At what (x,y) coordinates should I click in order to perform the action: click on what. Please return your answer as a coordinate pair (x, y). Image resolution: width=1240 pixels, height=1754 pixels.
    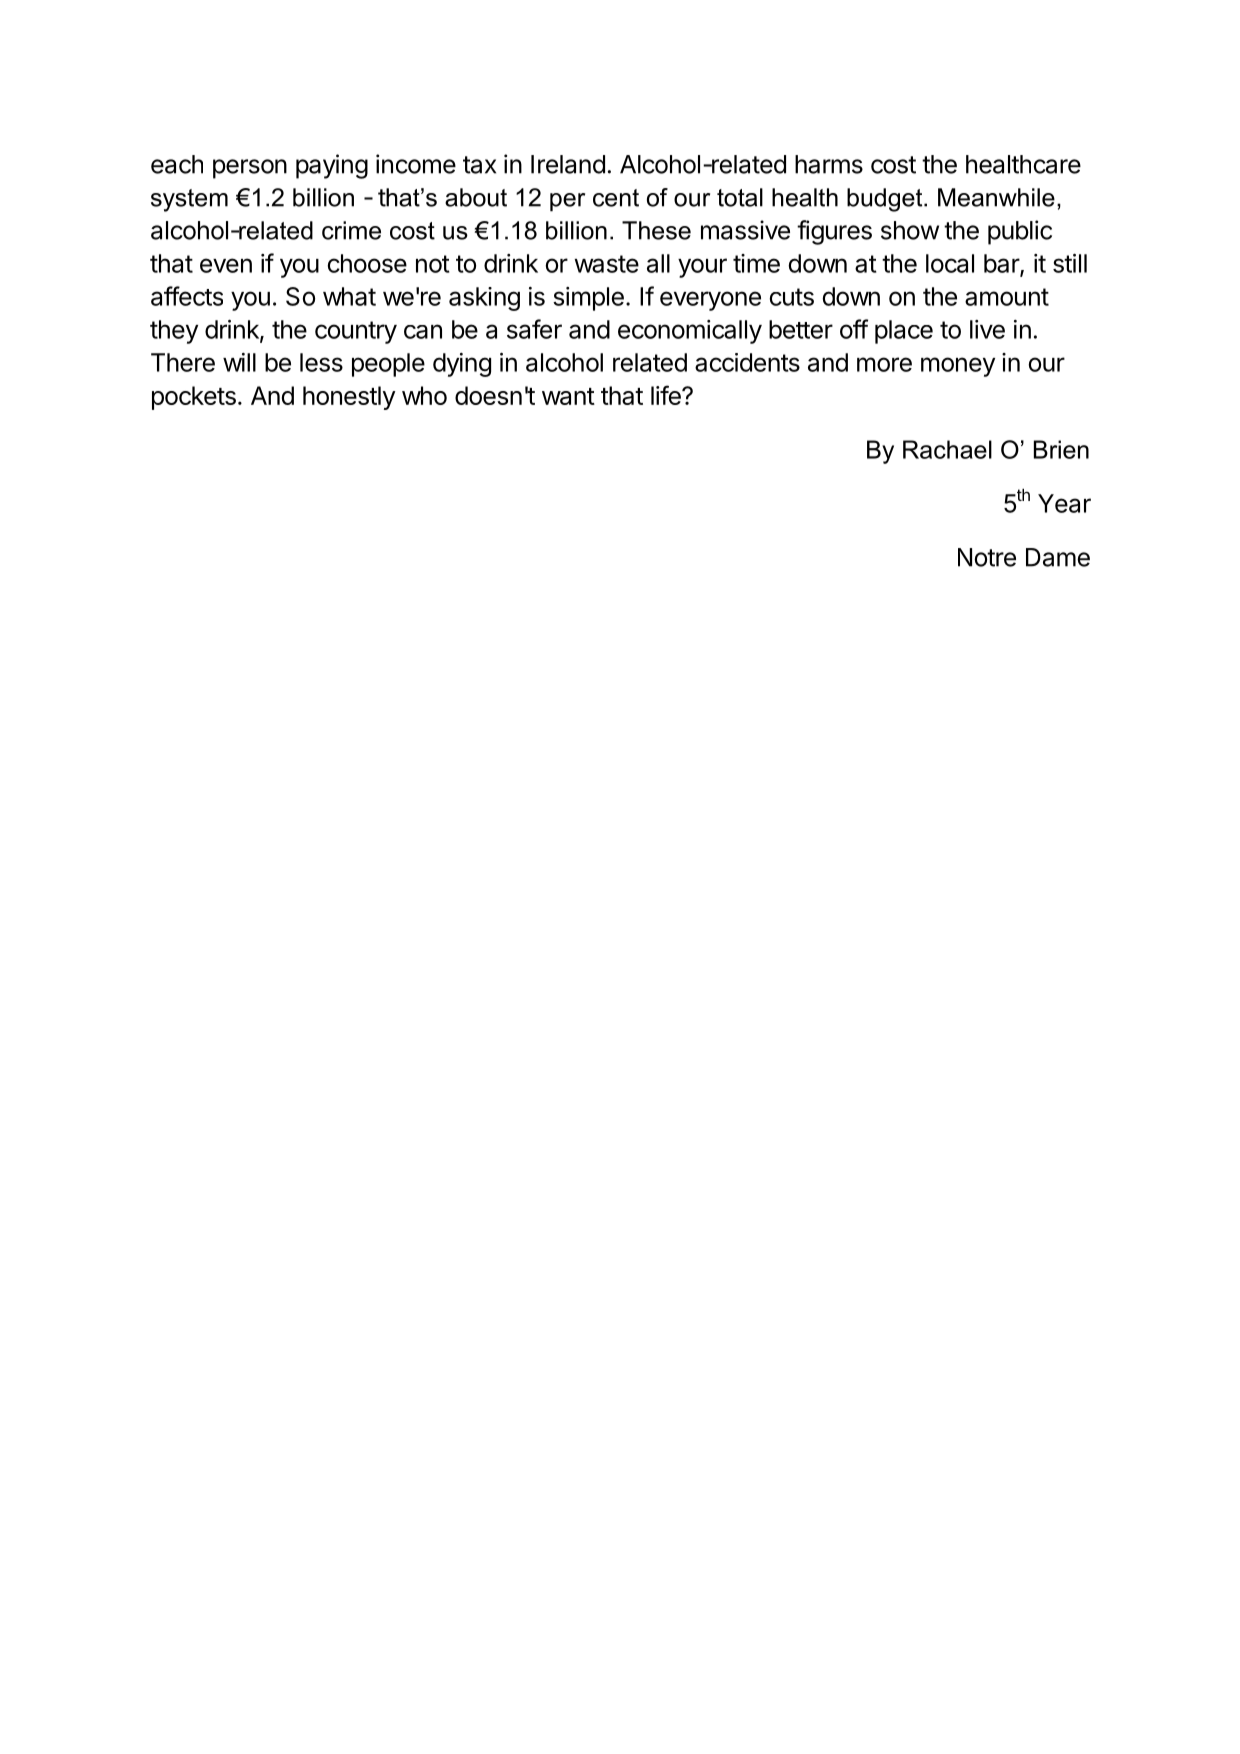
    Looking at the image, I should click on (349, 296).
